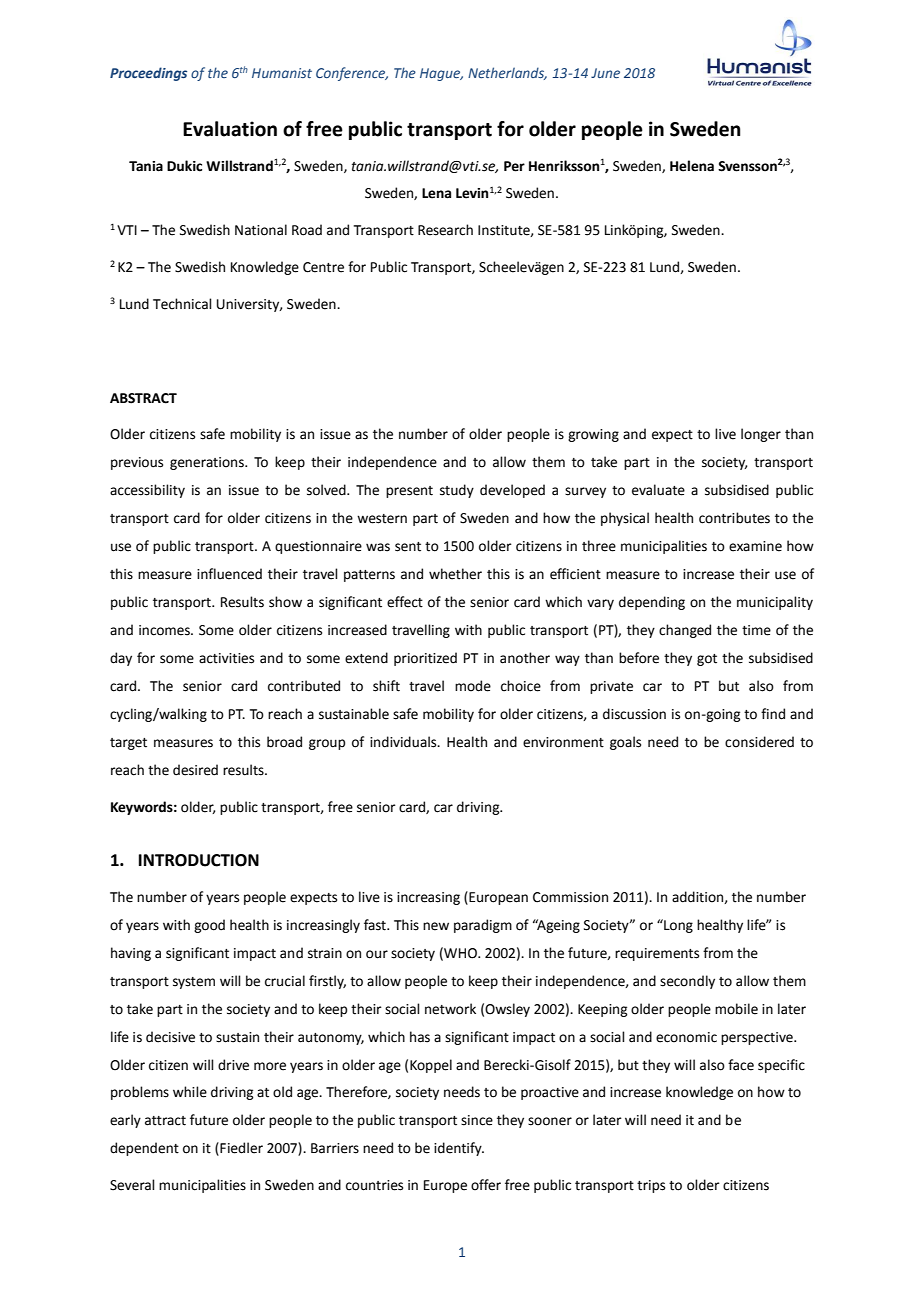  I want to click on June, so click(605, 73).
